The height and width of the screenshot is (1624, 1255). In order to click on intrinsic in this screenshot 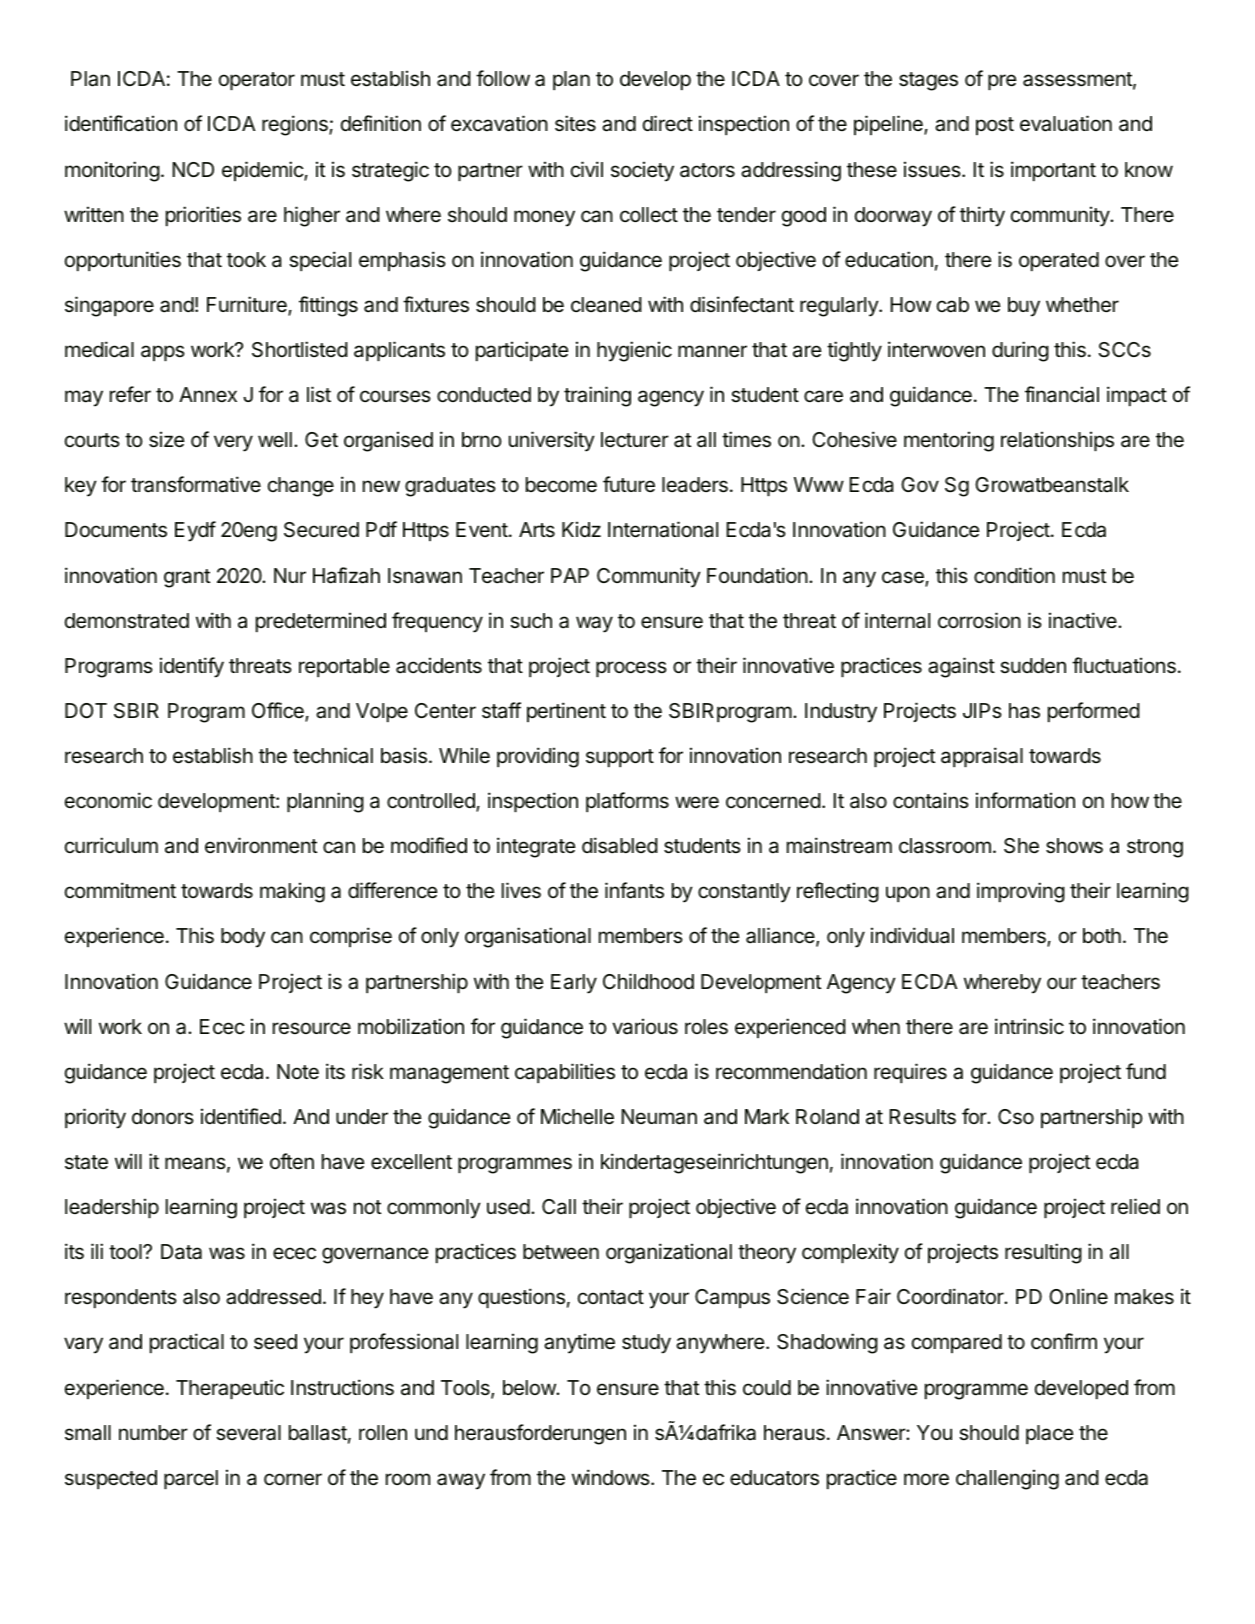, I will do `click(1029, 1026)`.
